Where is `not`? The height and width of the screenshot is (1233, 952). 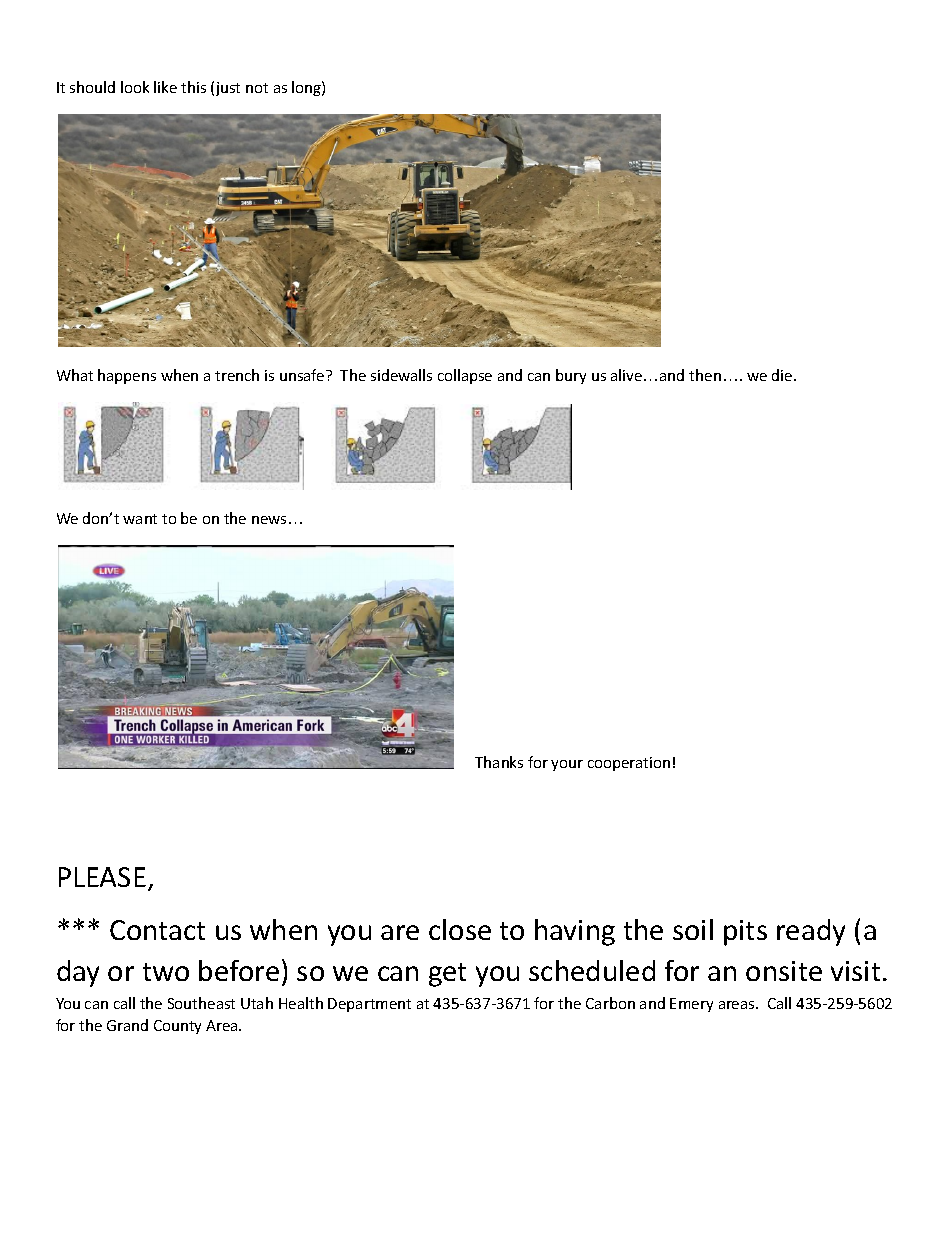
not is located at coordinates (257, 88).
